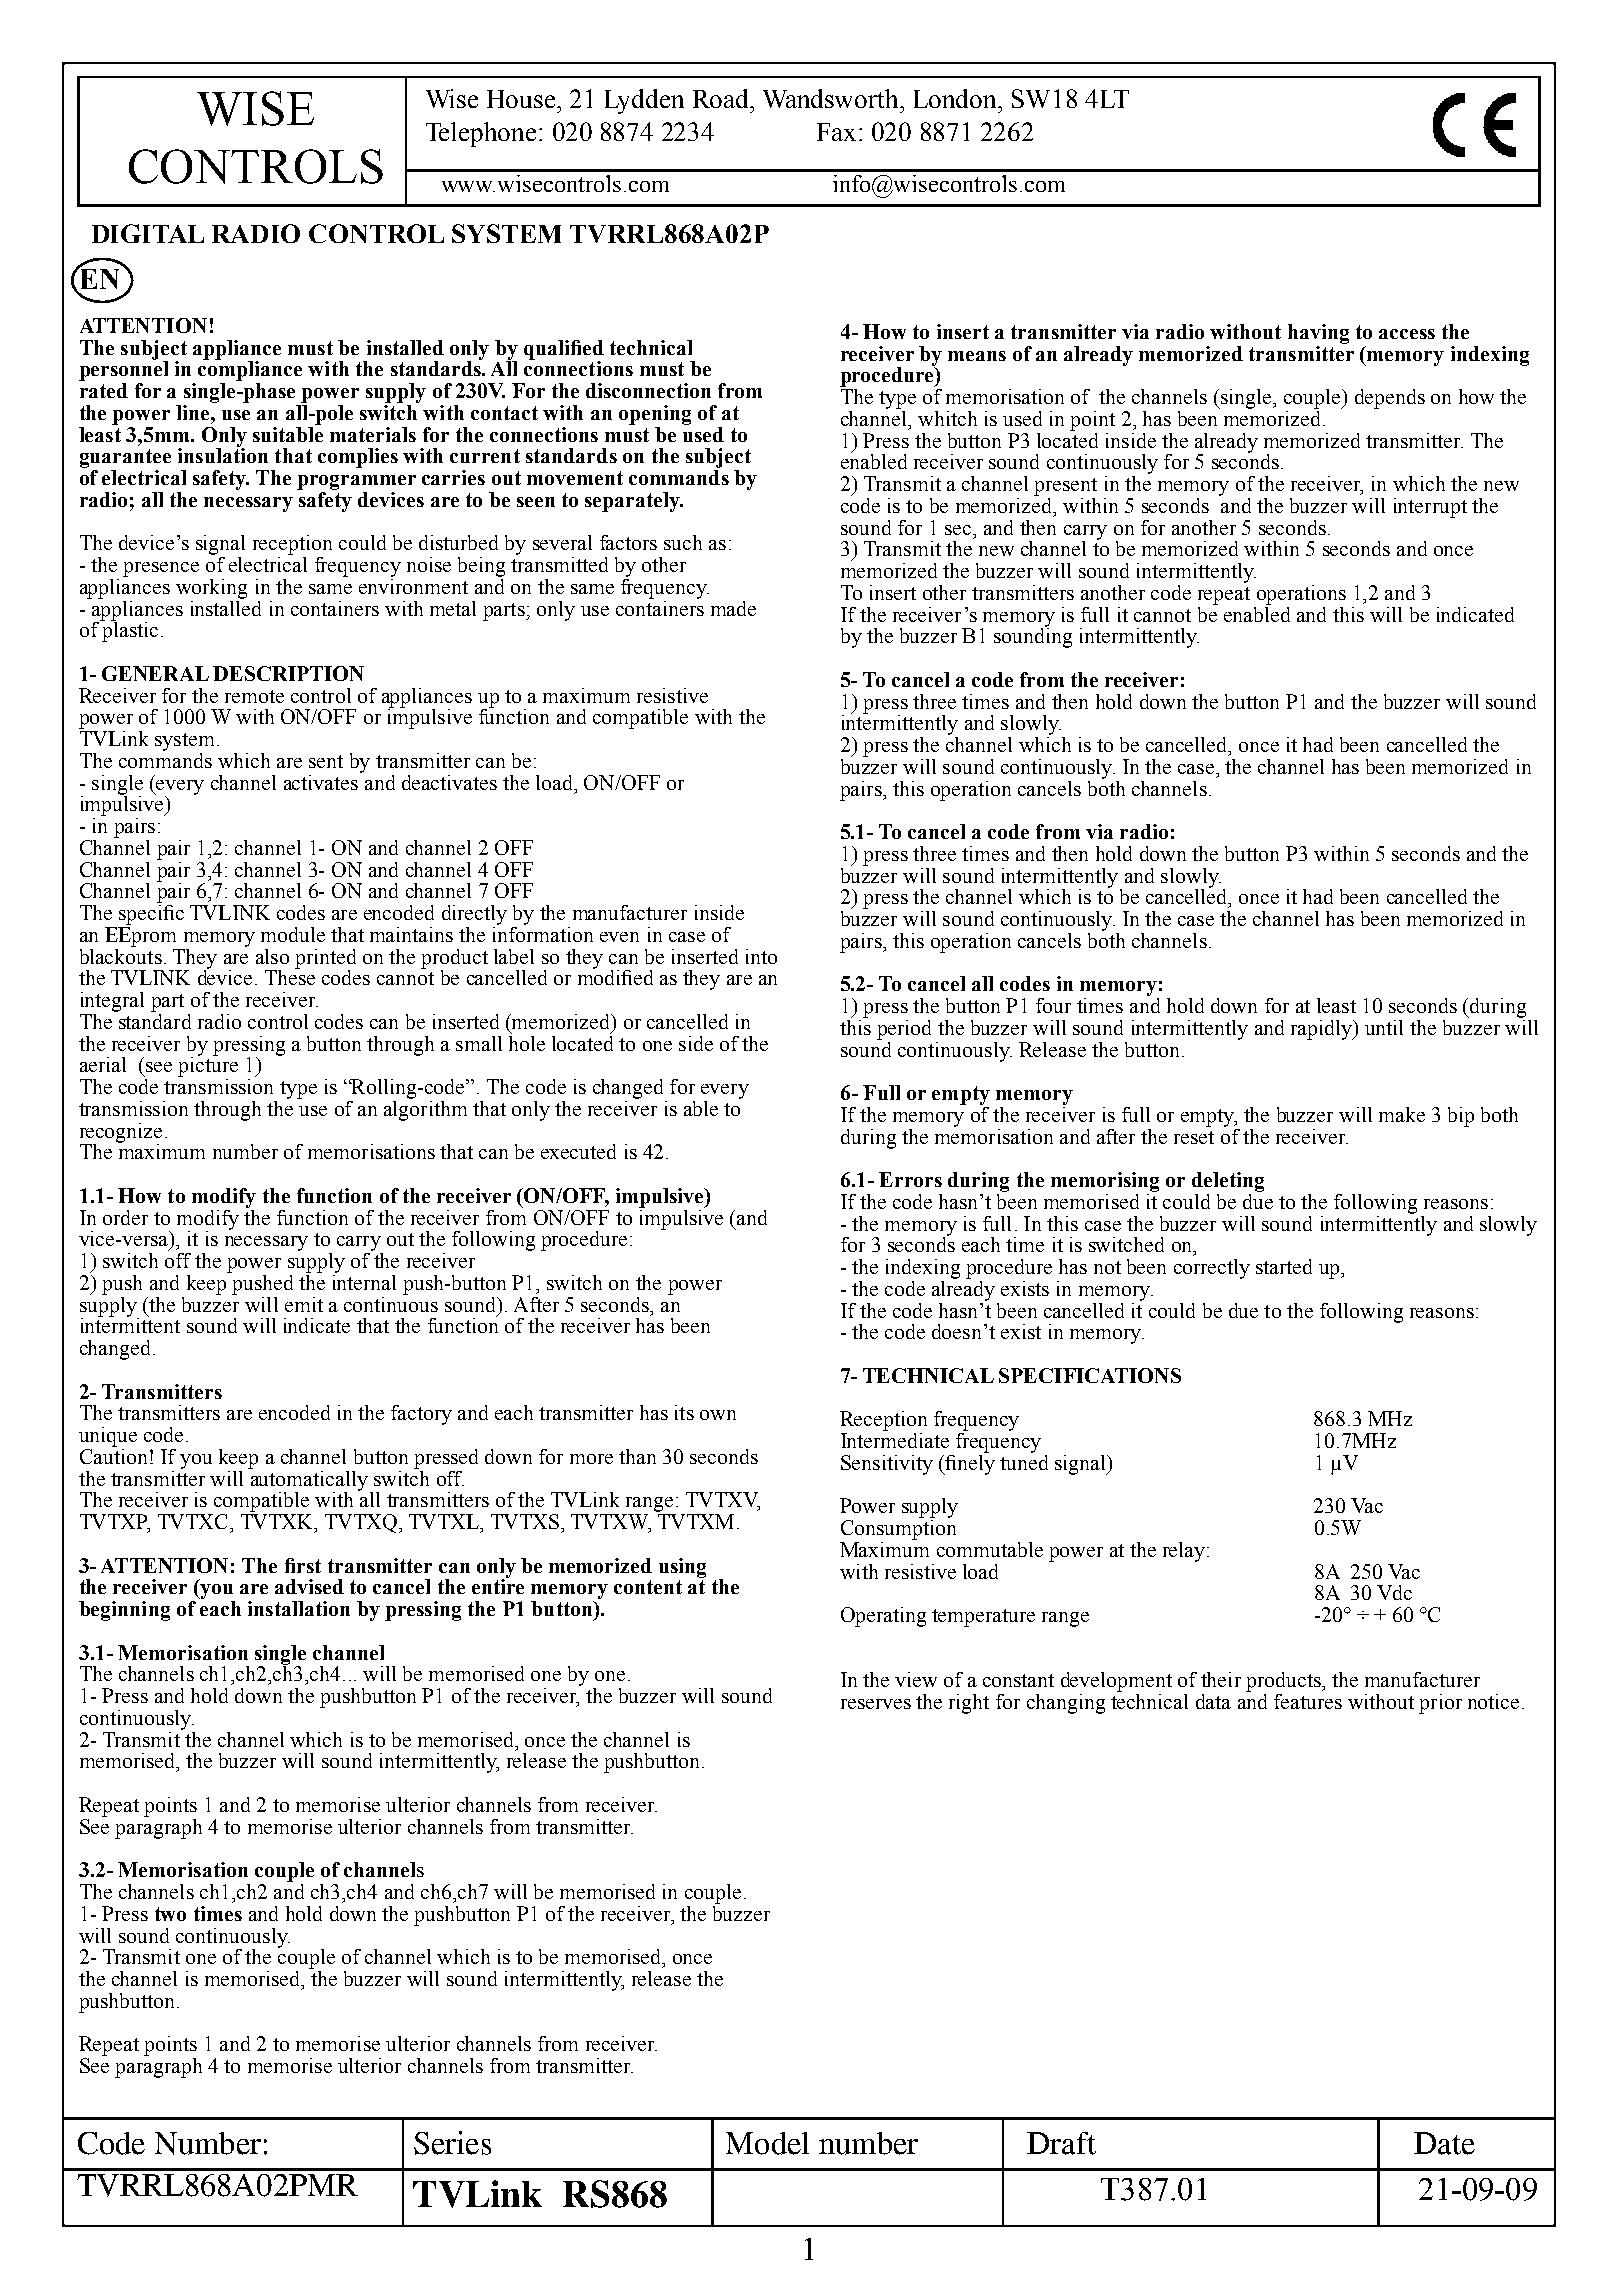  I want to click on remote, so click(254, 696).
